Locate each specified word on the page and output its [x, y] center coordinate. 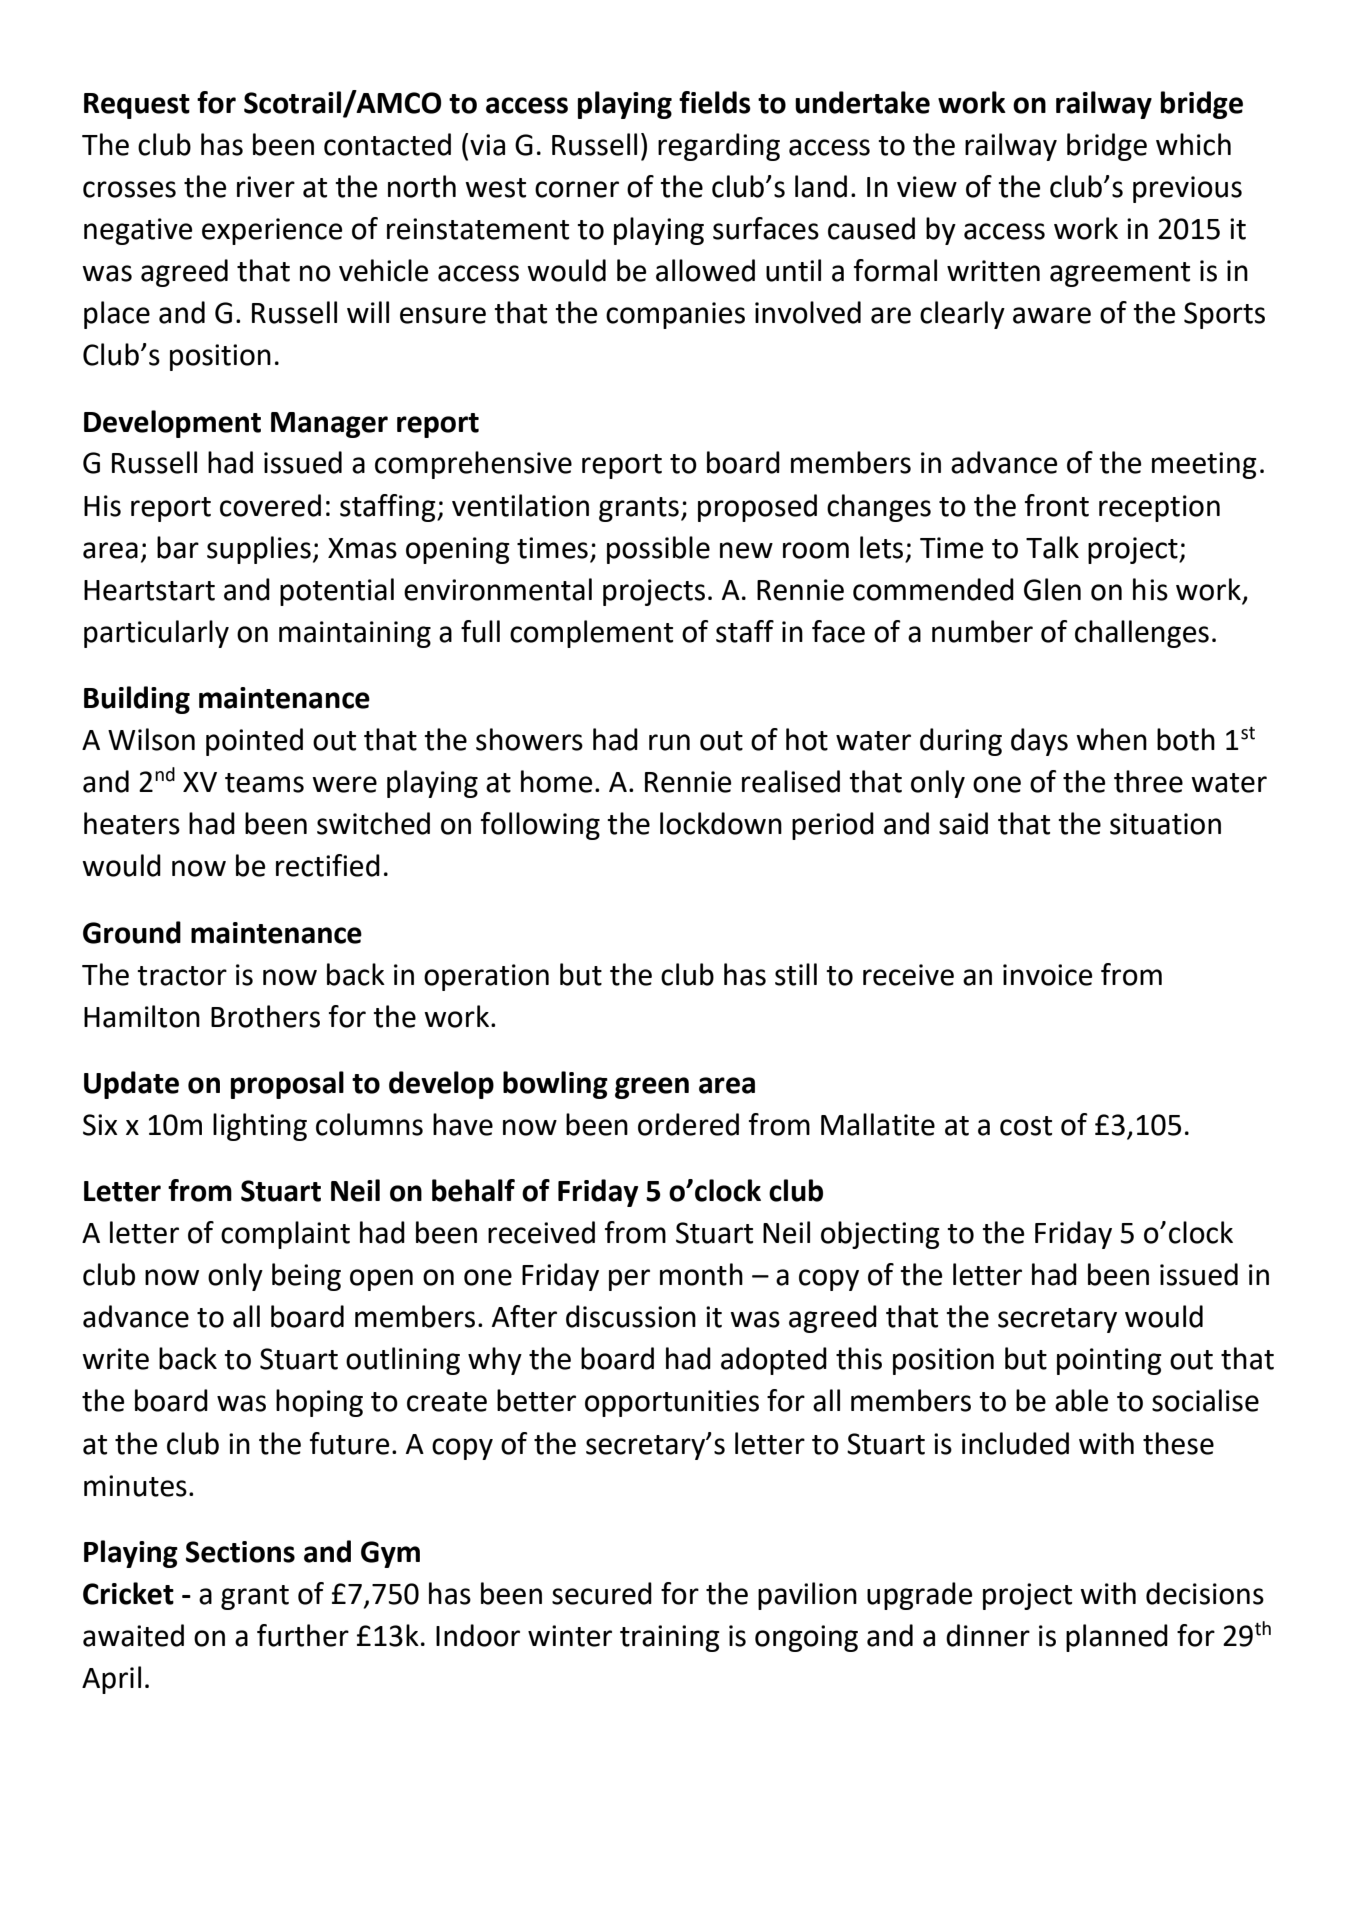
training [670, 1638]
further [303, 1635]
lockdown [721, 823]
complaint [285, 1235]
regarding [719, 147]
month [701, 1274]
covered [270, 505]
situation [1165, 824]
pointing [1109, 1361]
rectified [328, 865]
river [266, 187]
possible [658, 550]
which [1193, 144]
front [1057, 505]
